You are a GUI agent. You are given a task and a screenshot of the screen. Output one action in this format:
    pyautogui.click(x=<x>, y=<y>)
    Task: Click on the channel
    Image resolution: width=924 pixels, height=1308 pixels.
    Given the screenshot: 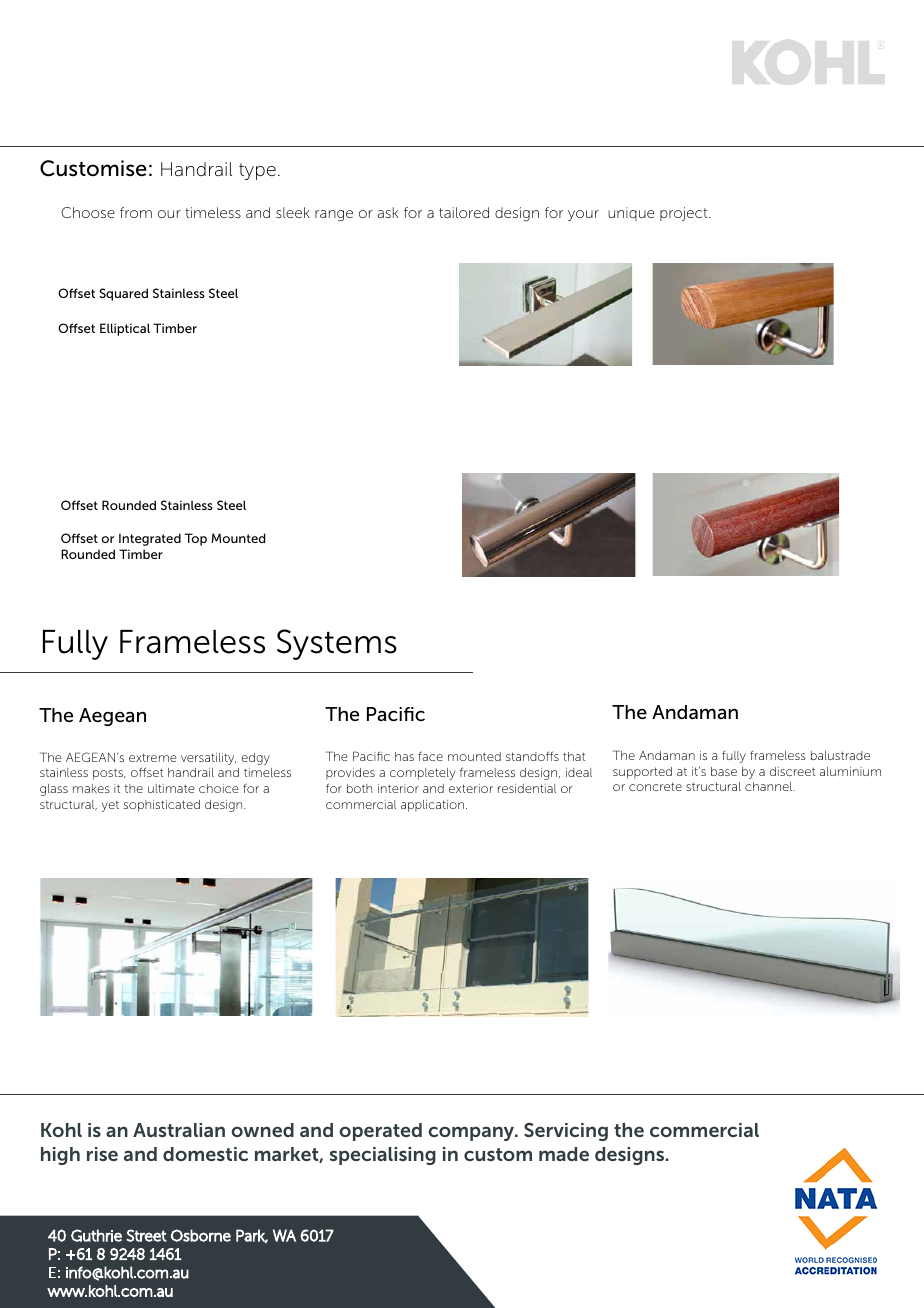 What is the action you would take?
    pyautogui.click(x=769, y=786)
